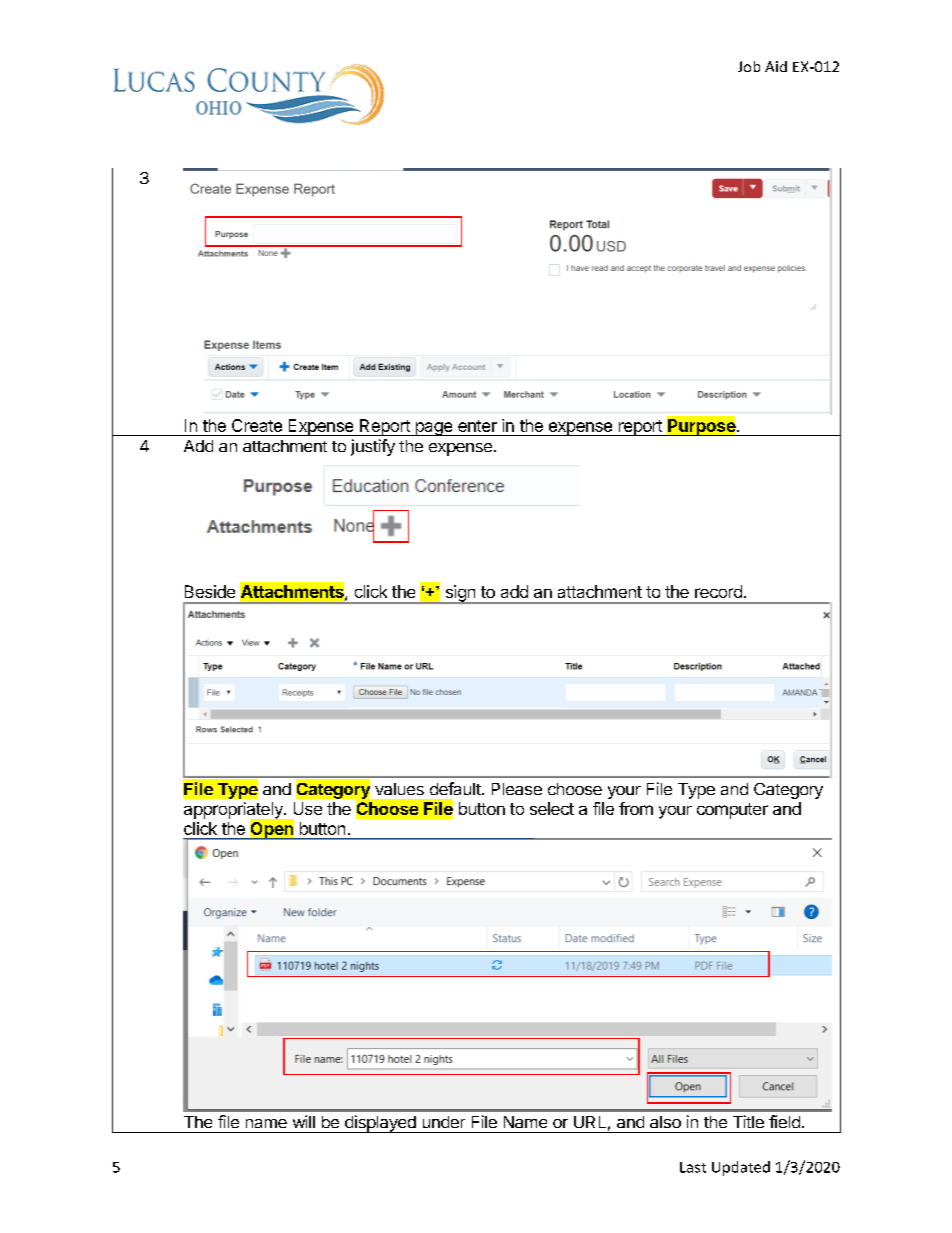  I want to click on sign, so click(460, 594).
